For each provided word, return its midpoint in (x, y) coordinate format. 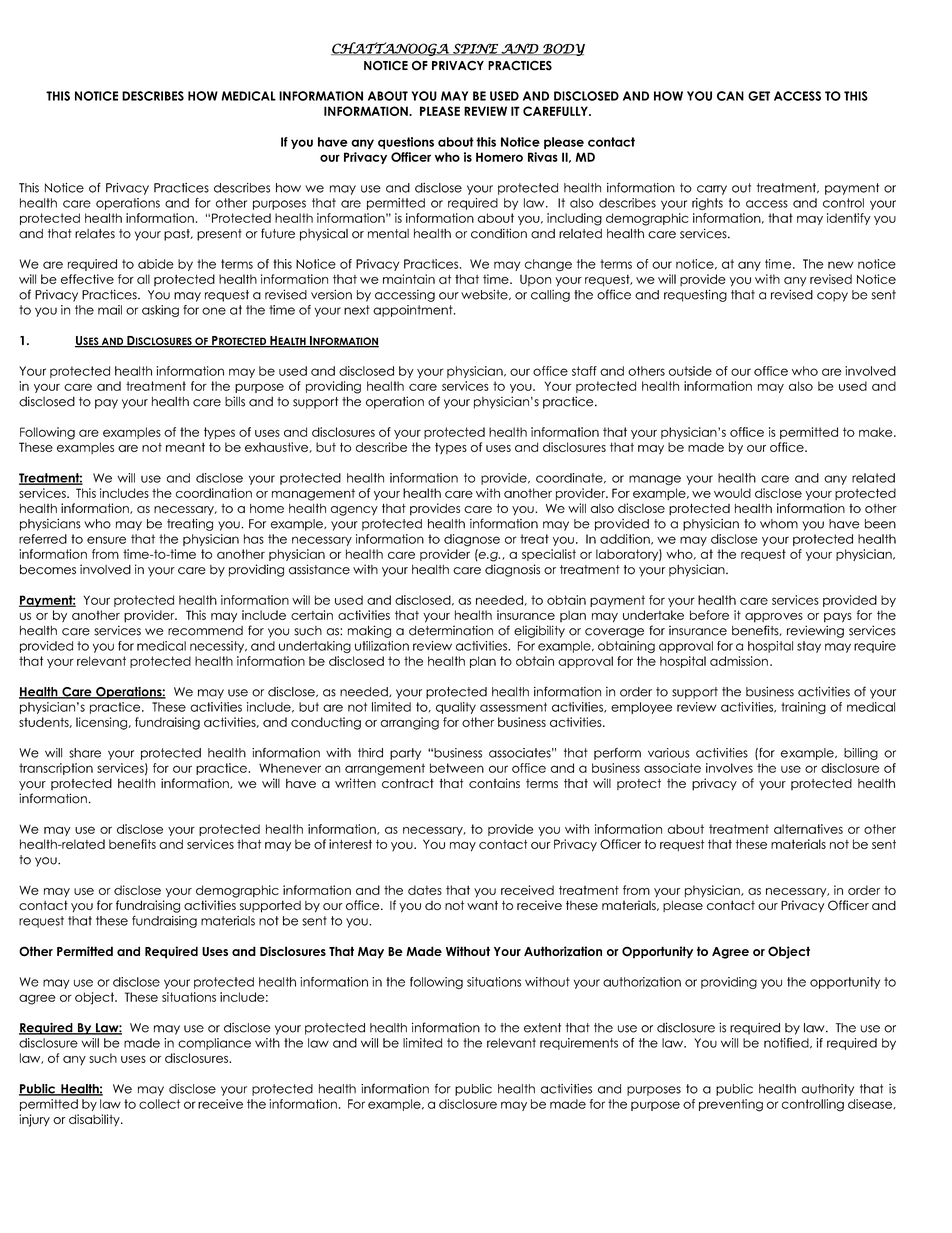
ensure (106, 540)
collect (159, 1104)
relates (95, 234)
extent (542, 1028)
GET (759, 96)
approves (774, 618)
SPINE (475, 49)
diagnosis (512, 570)
